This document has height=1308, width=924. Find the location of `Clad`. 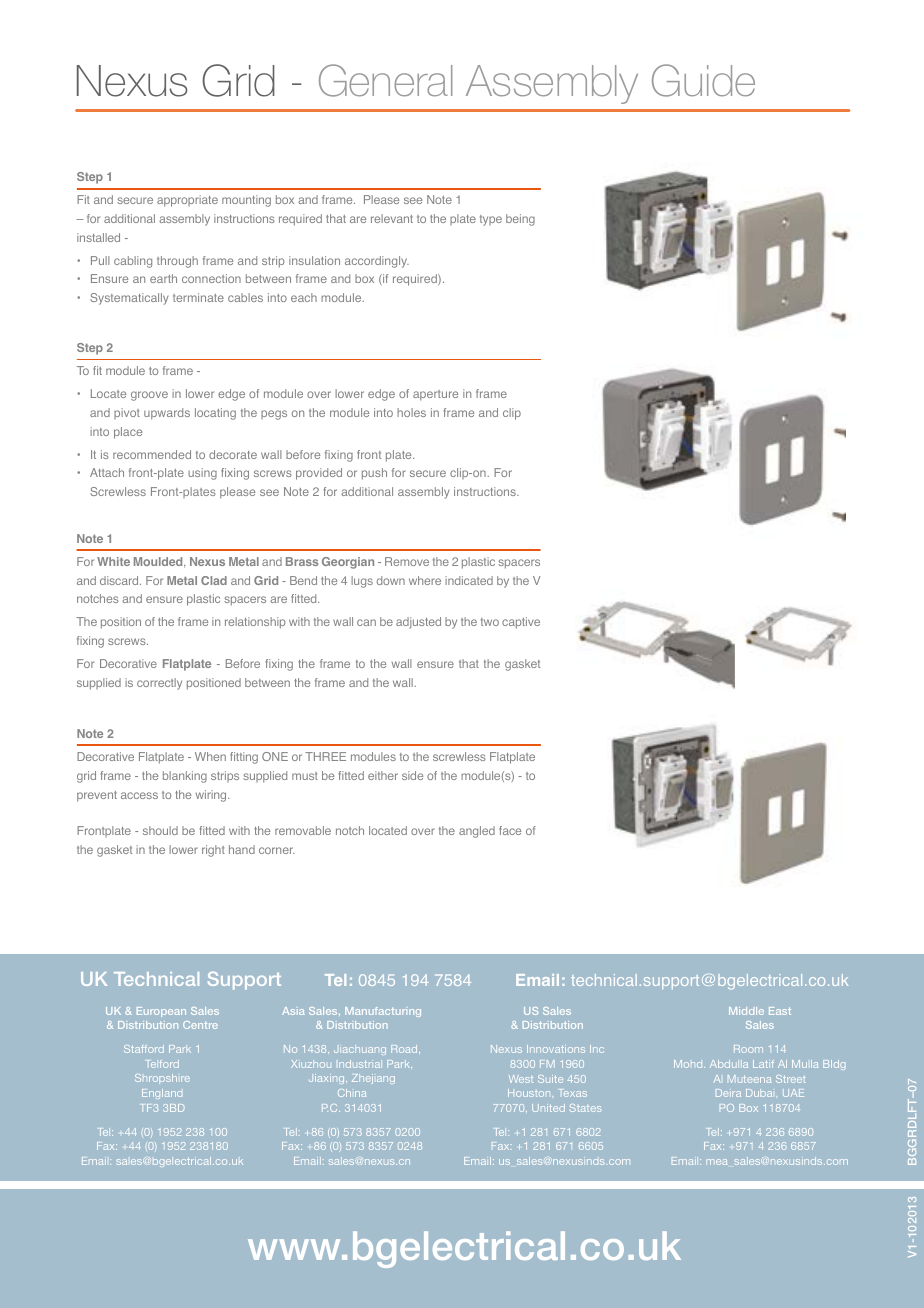

Clad is located at coordinates (214, 580).
